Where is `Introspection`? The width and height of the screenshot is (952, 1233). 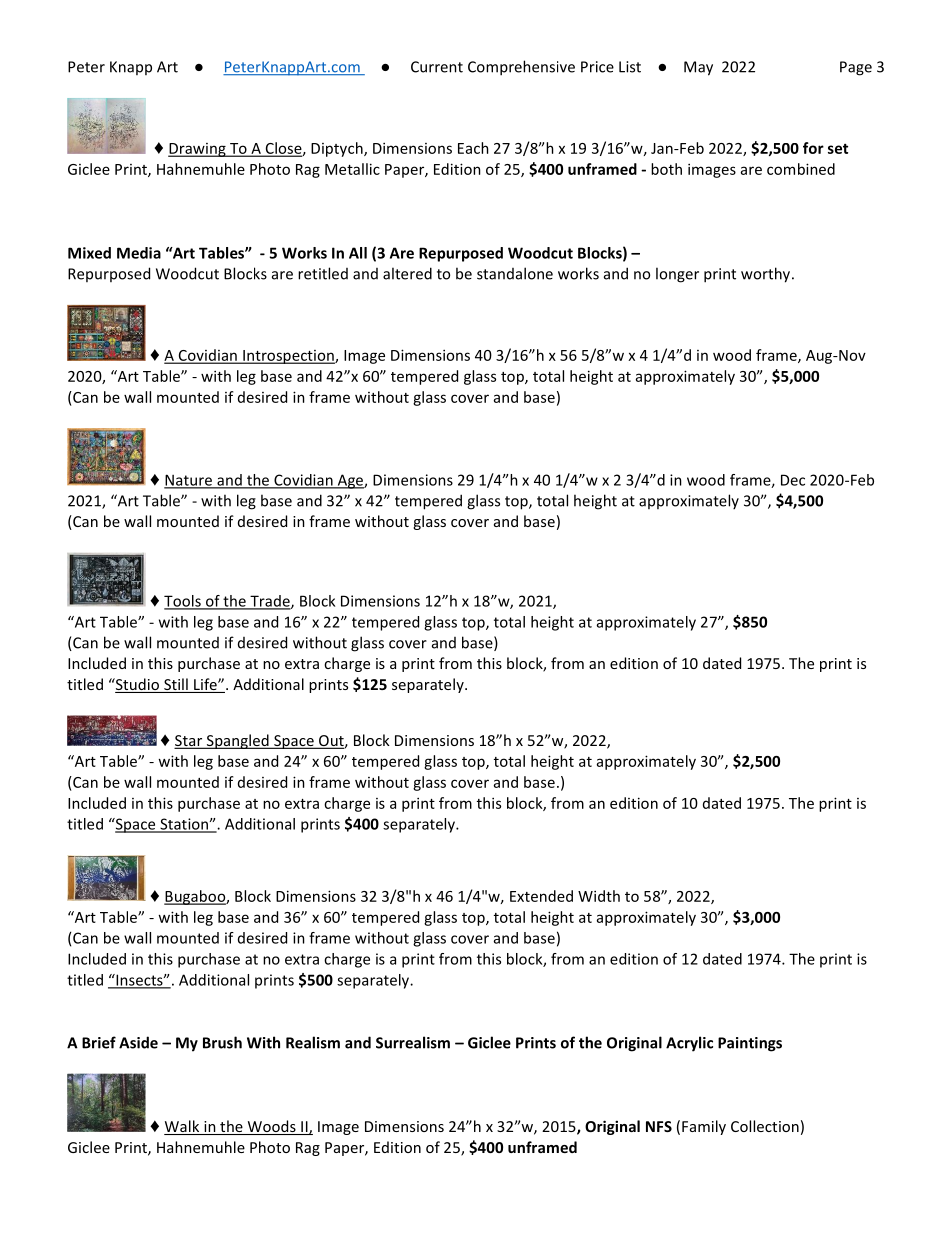
Introspection is located at coordinates (288, 357).
